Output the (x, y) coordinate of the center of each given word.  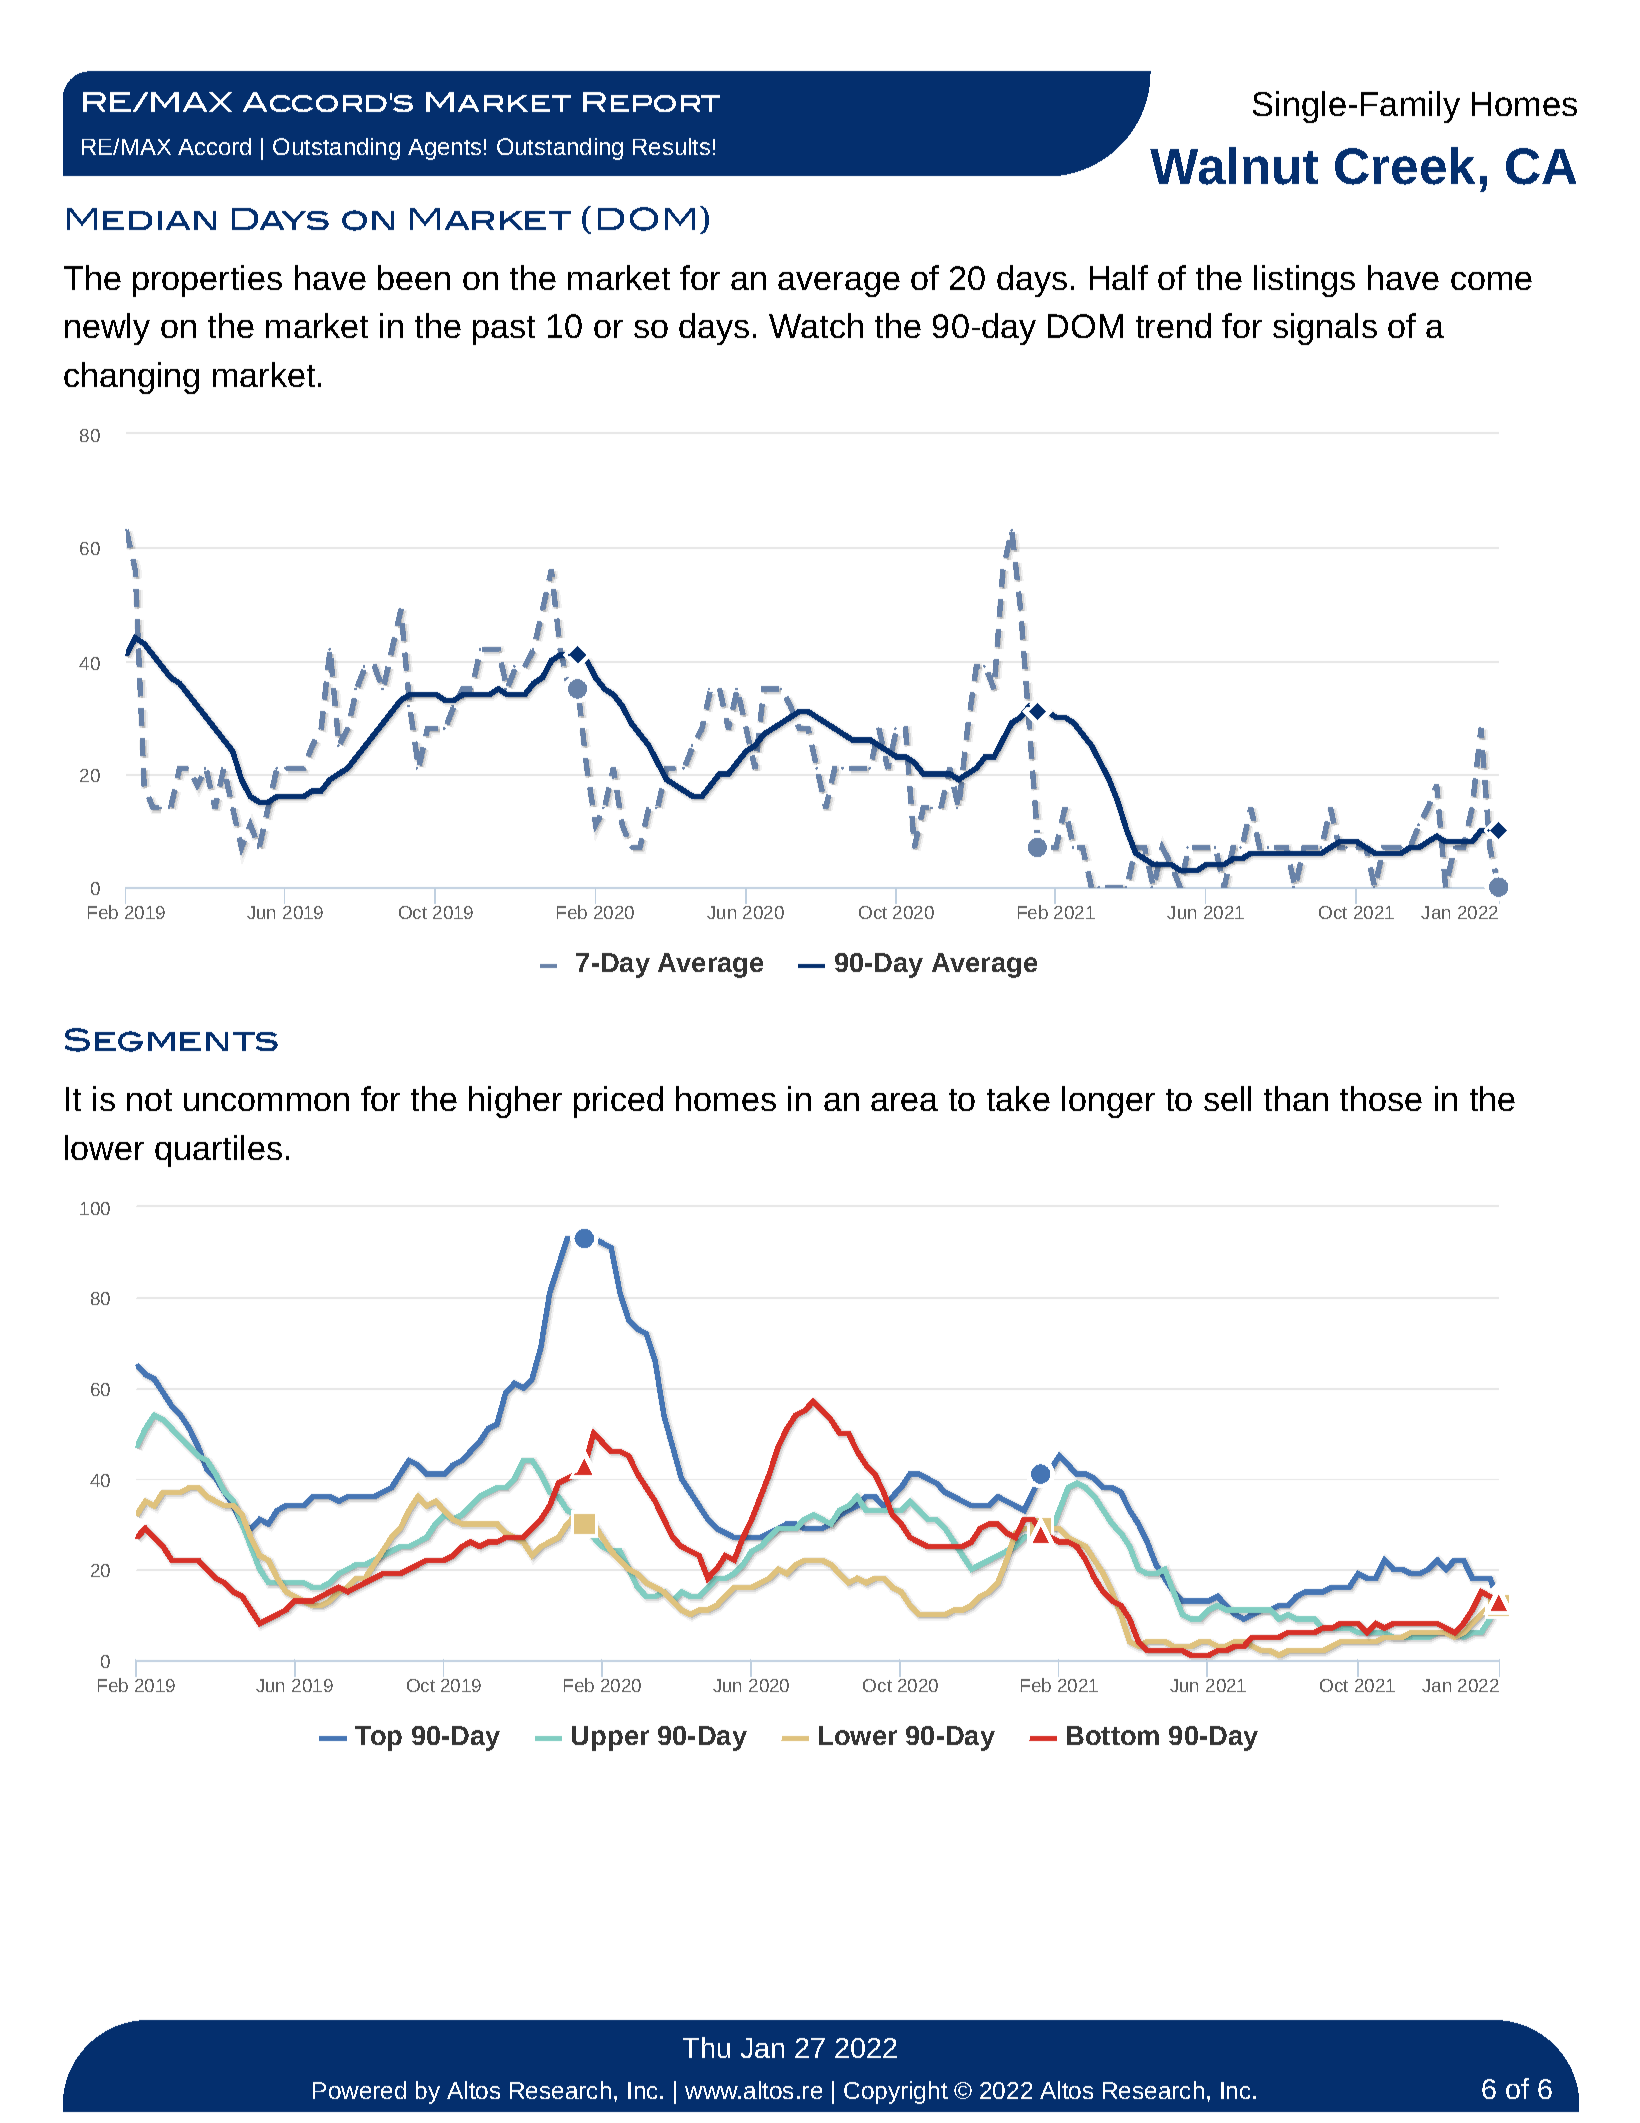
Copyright (896, 2092)
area (904, 1102)
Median (141, 219)
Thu (706, 2047)
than (1296, 1098)
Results (671, 146)
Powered (359, 2090)
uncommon (266, 1102)
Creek (1405, 166)
